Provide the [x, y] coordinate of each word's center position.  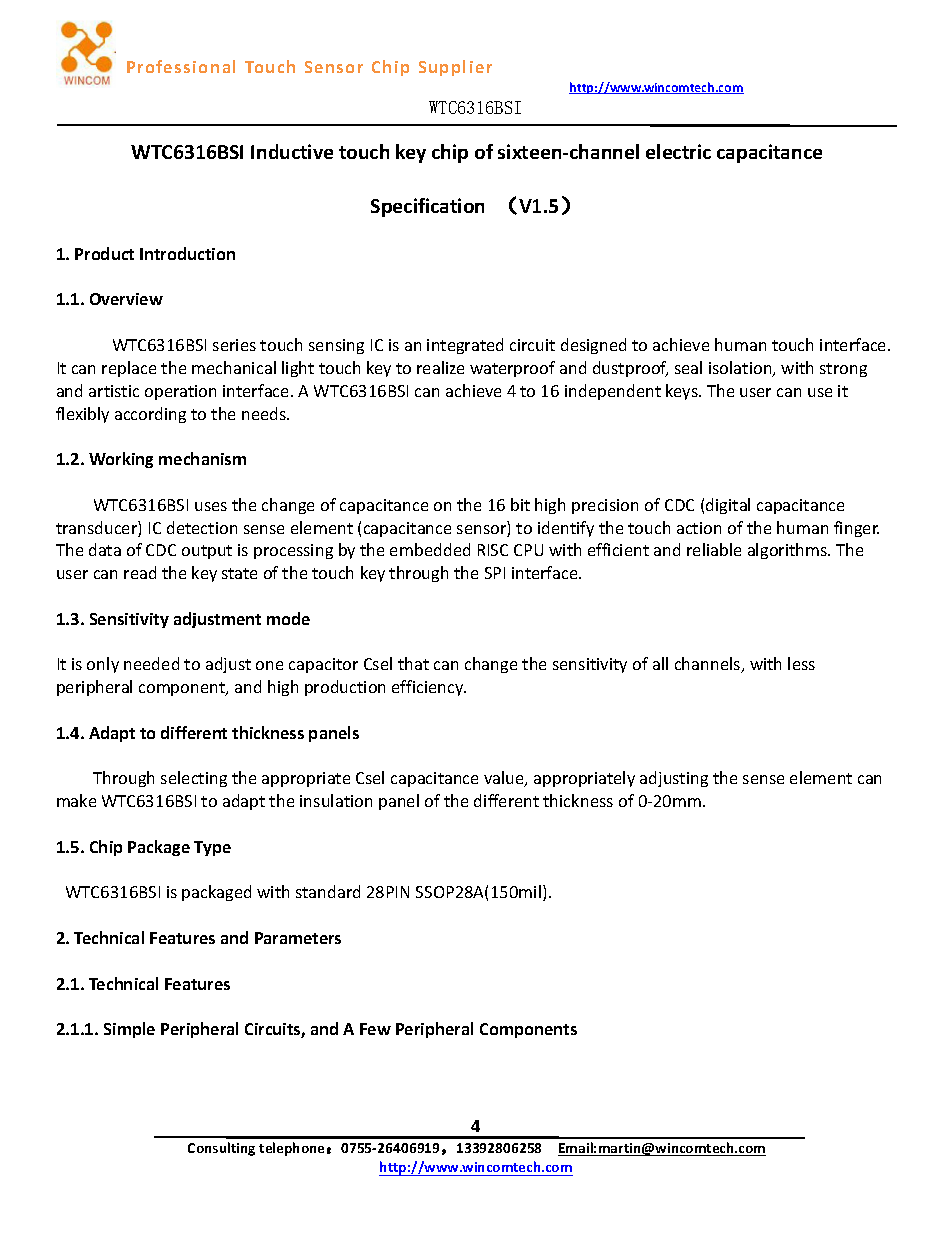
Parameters [298, 938]
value [505, 779]
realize [440, 367]
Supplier [455, 68]
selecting [194, 779]
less [801, 663]
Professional [181, 66]
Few [375, 1029]
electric [678, 151]
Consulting [221, 1149]
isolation [741, 369]
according [150, 415]
